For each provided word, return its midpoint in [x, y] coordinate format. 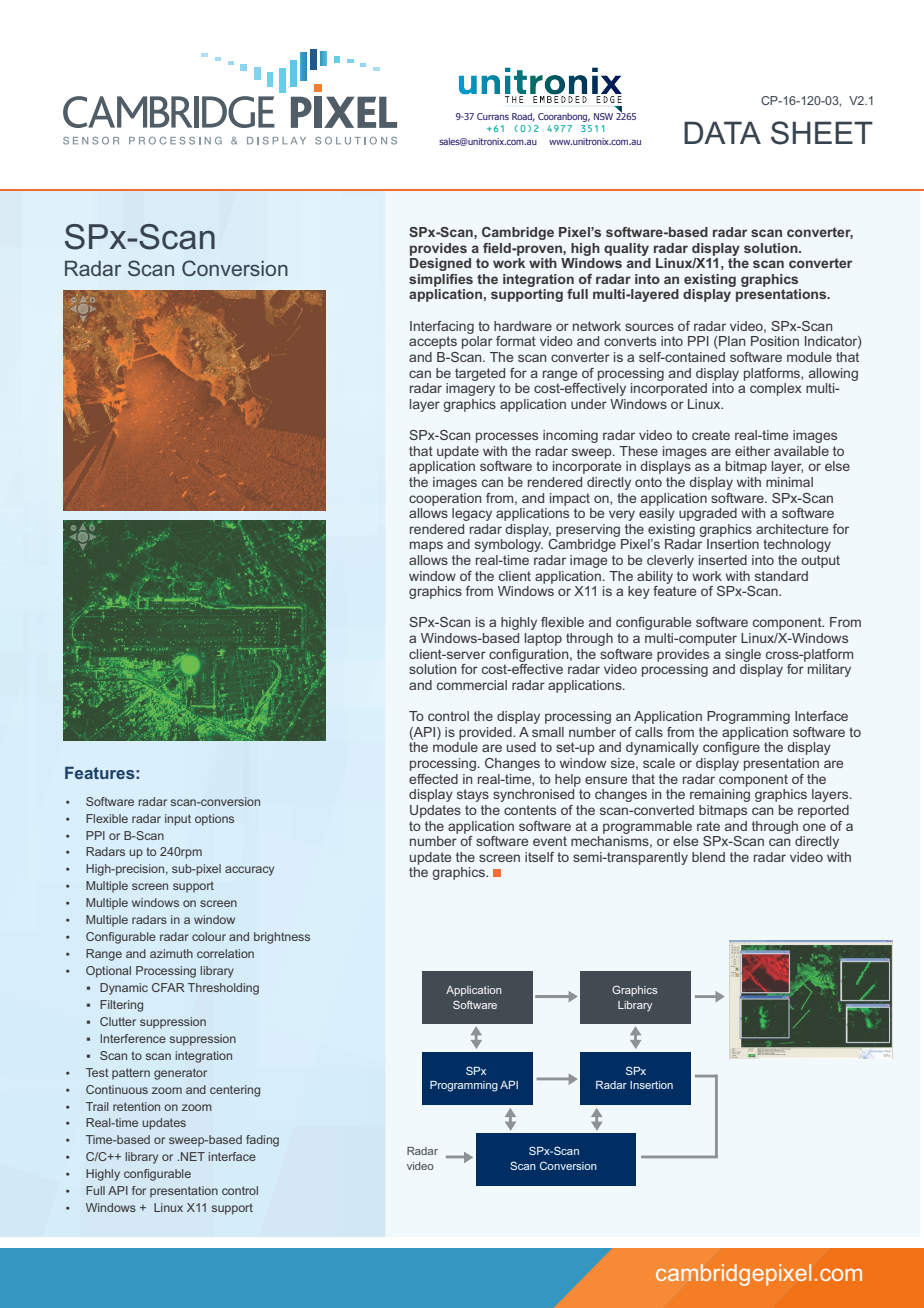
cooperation [445, 499]
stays [473, 795]
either [752, 451]
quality [626, 249]
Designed [440, 264]
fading [262, 1141]
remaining [720, 795]
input [178, 820]
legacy [472, 514]
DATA [722, 132]
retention [136, 1106]
